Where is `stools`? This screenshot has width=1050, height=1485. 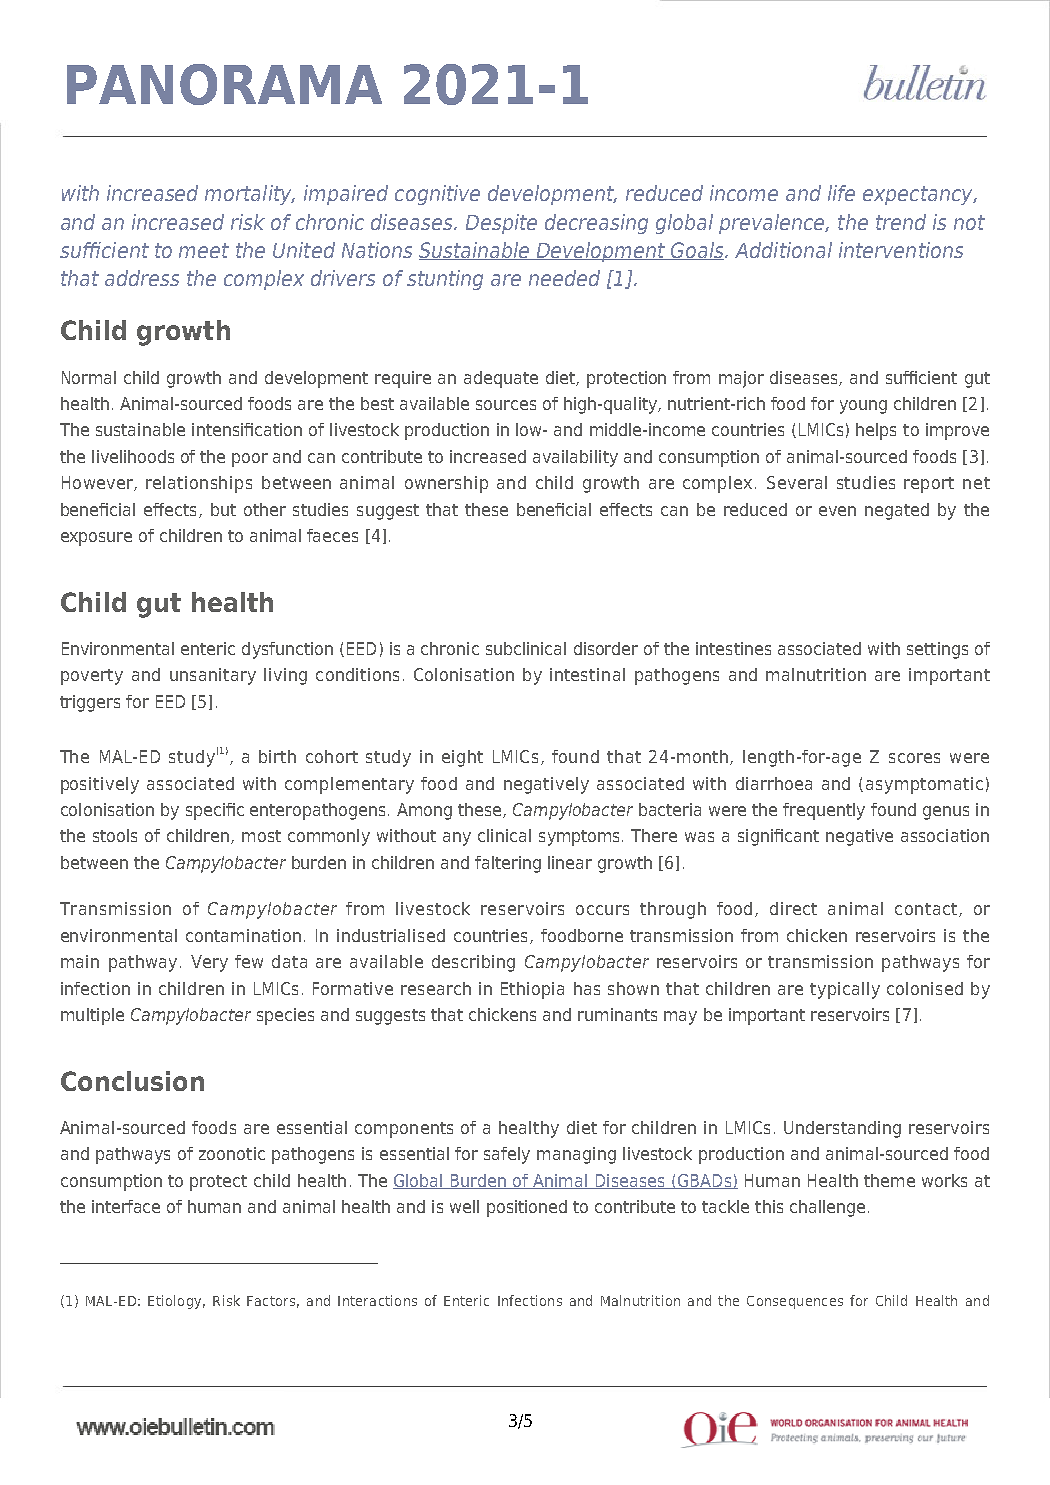
stools is located at coordinates (115, 835).
